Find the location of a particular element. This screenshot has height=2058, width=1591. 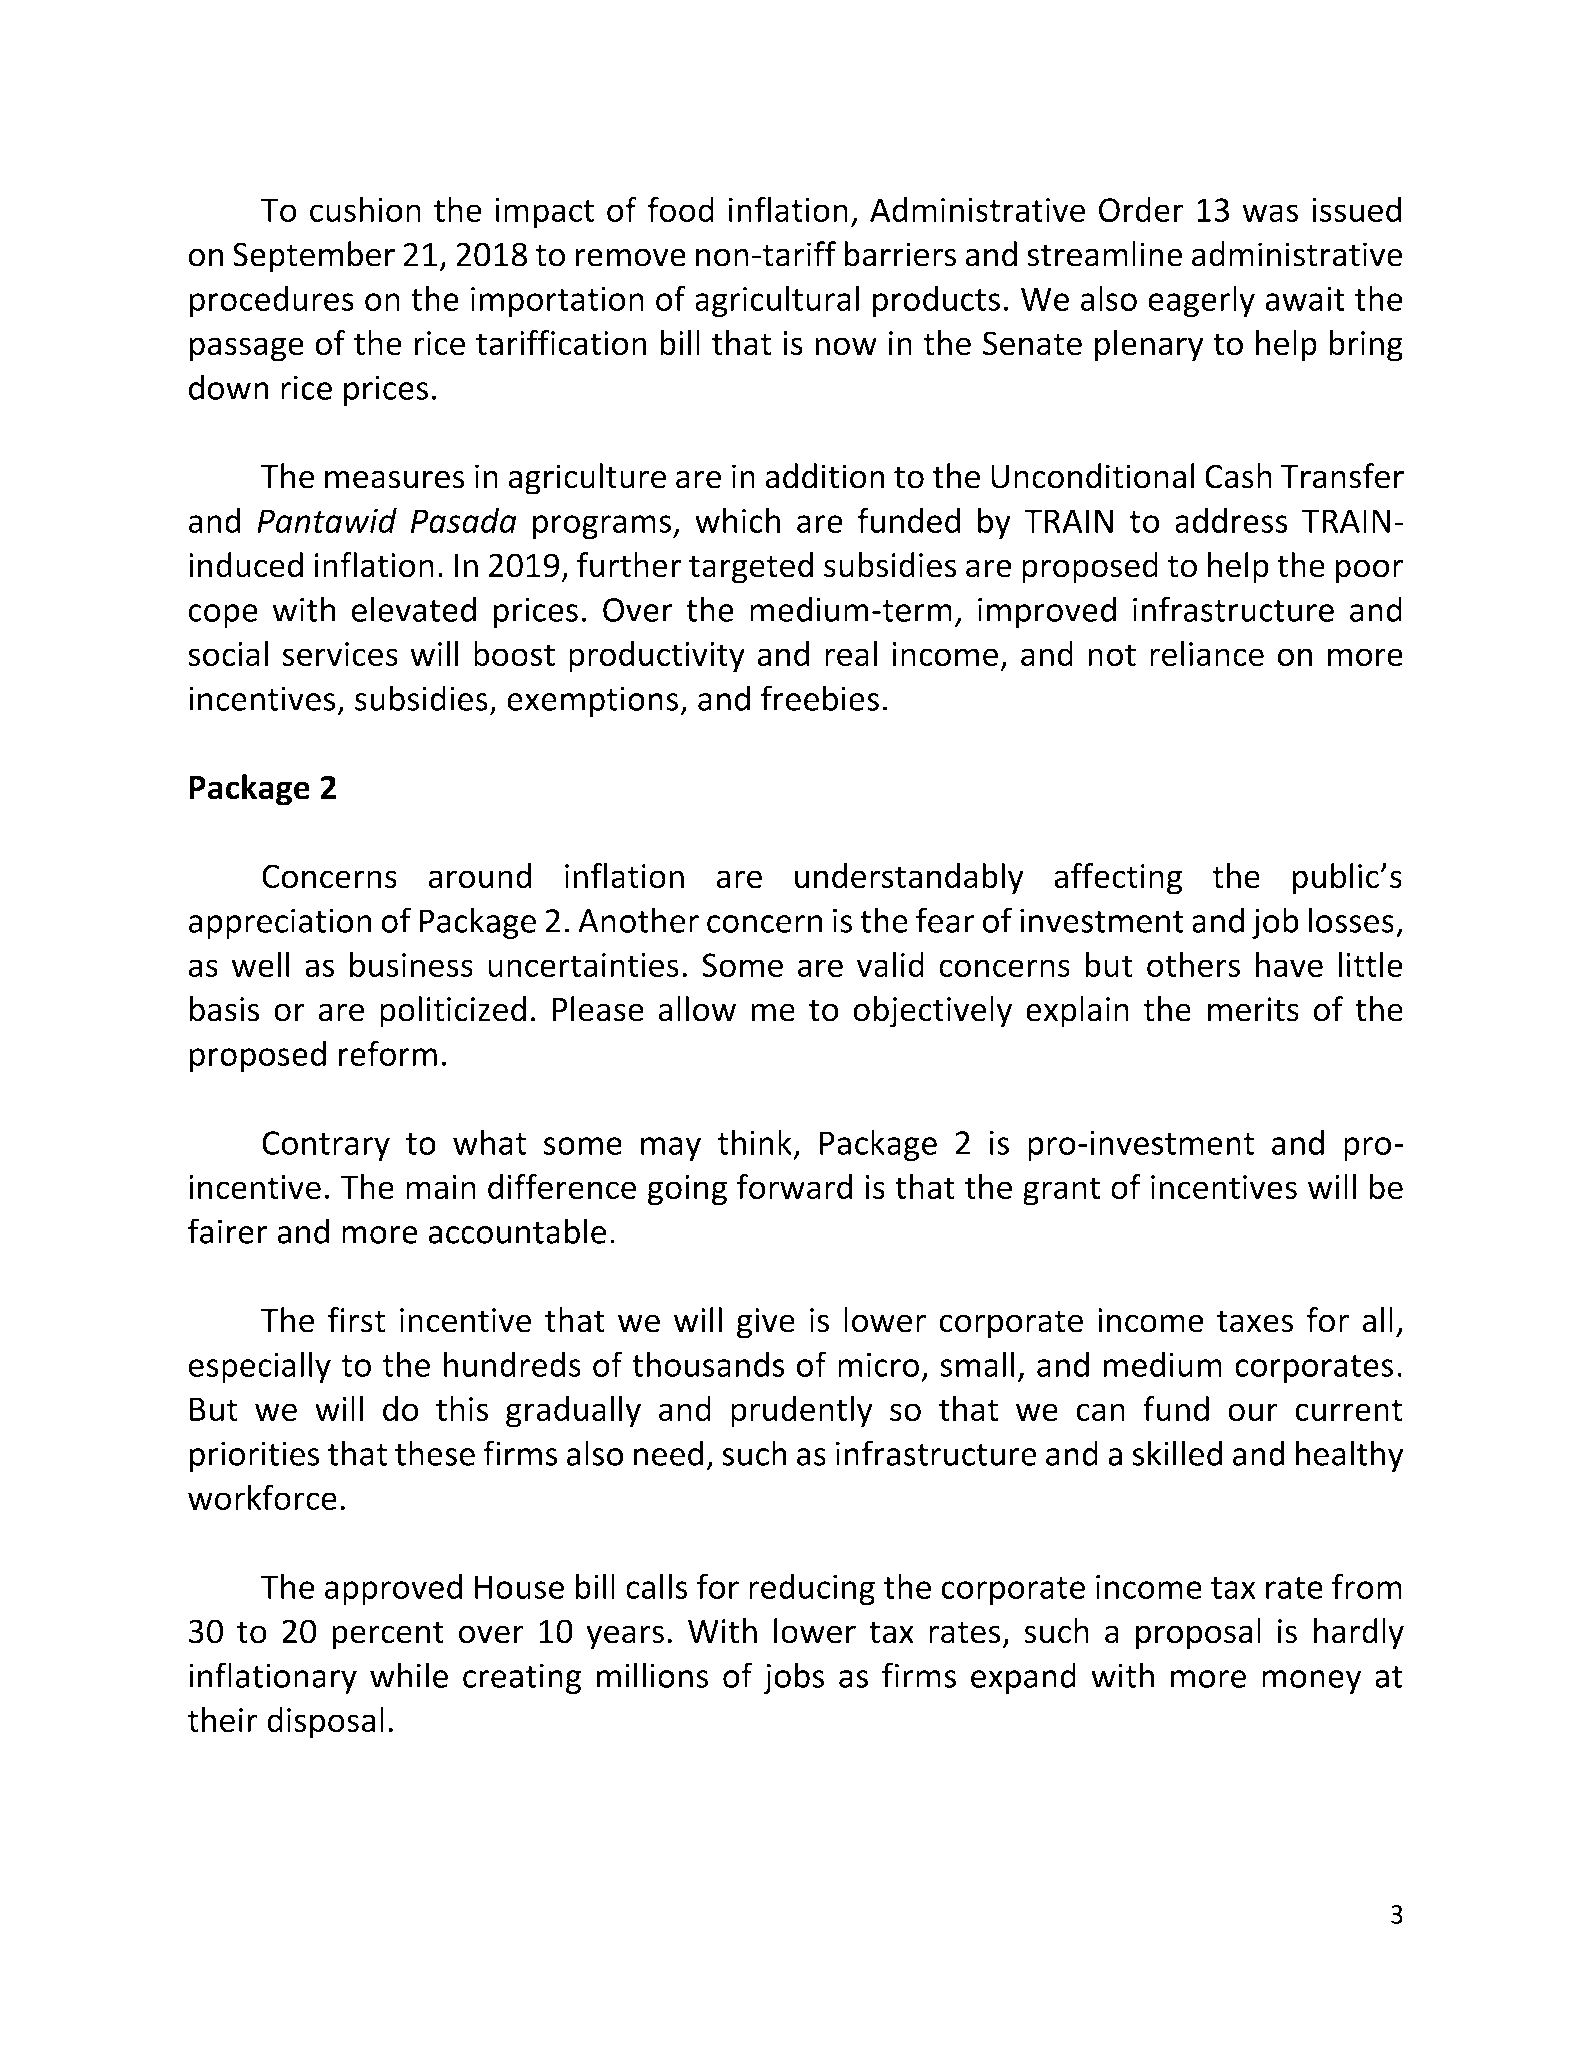

was is located at coordinates (1270, 213).
